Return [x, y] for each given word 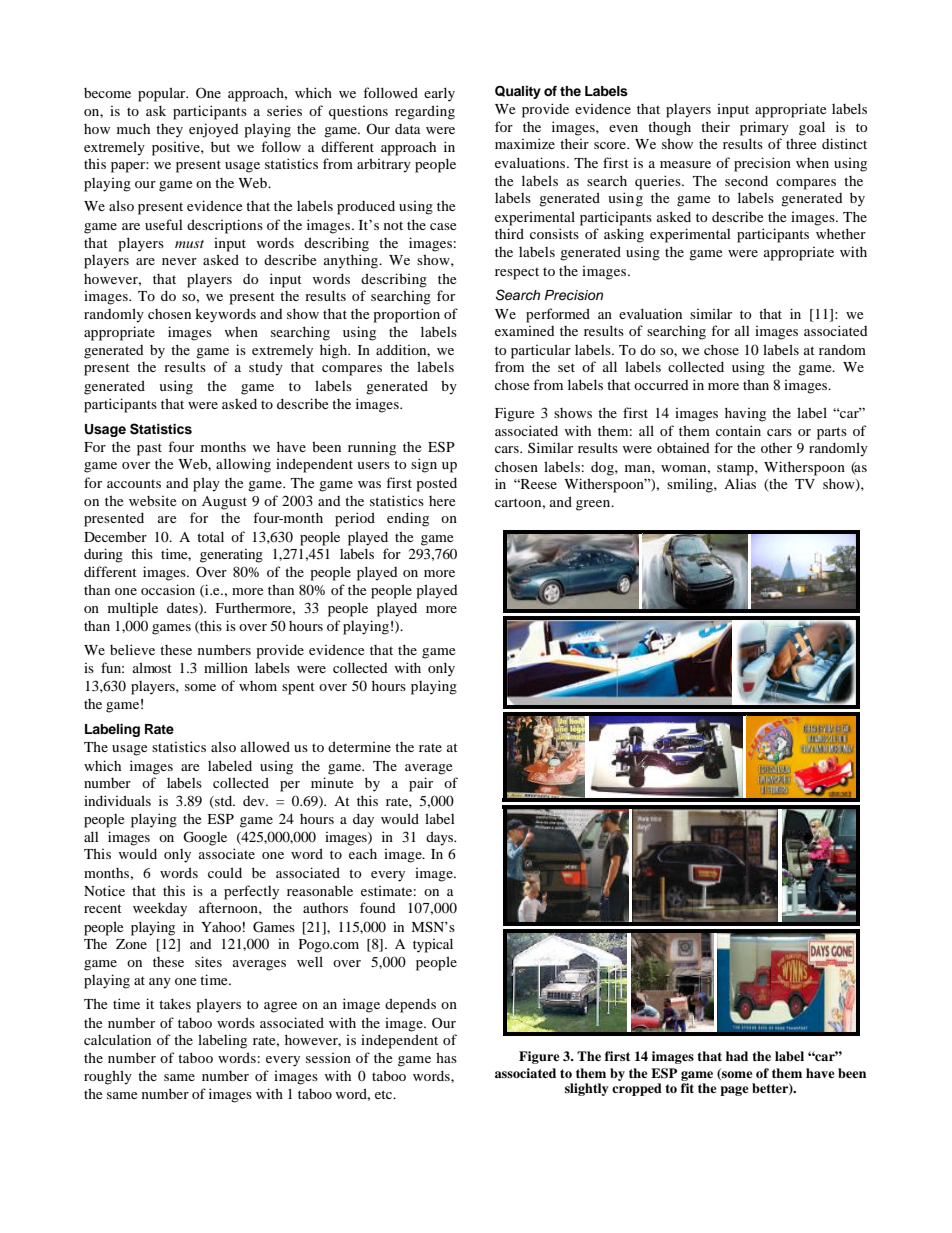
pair [421, 784]
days [441, 838]
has [446, 1057]
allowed [265, 746]
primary [764, 128]
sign [424, 465]
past [149, 449]
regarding [425, 112]
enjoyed [214, 130]
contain [738, 430]
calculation [117, 1039]
